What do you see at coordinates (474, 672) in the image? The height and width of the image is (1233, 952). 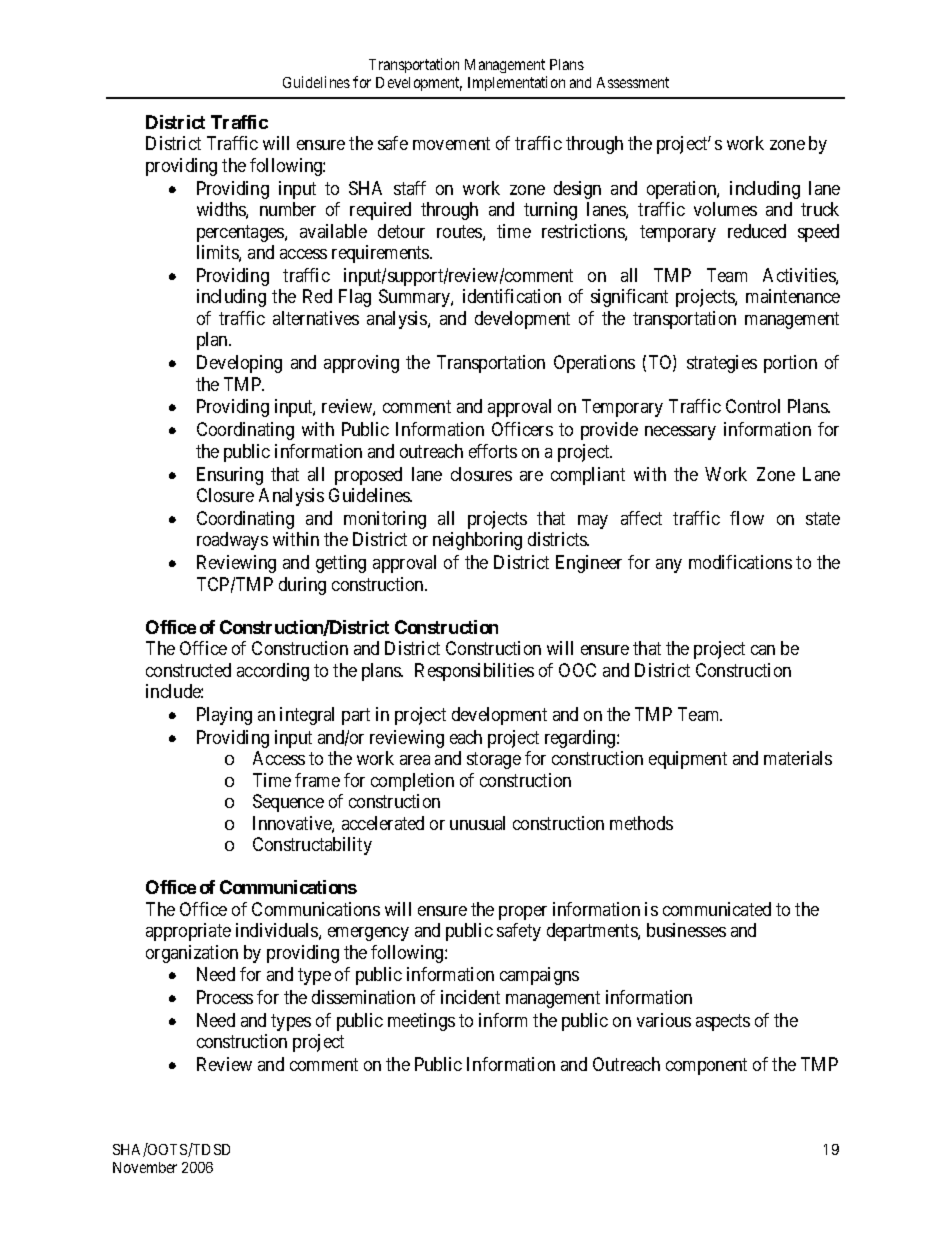 I see `Responsibilities` at bounding box center [474, 672].
